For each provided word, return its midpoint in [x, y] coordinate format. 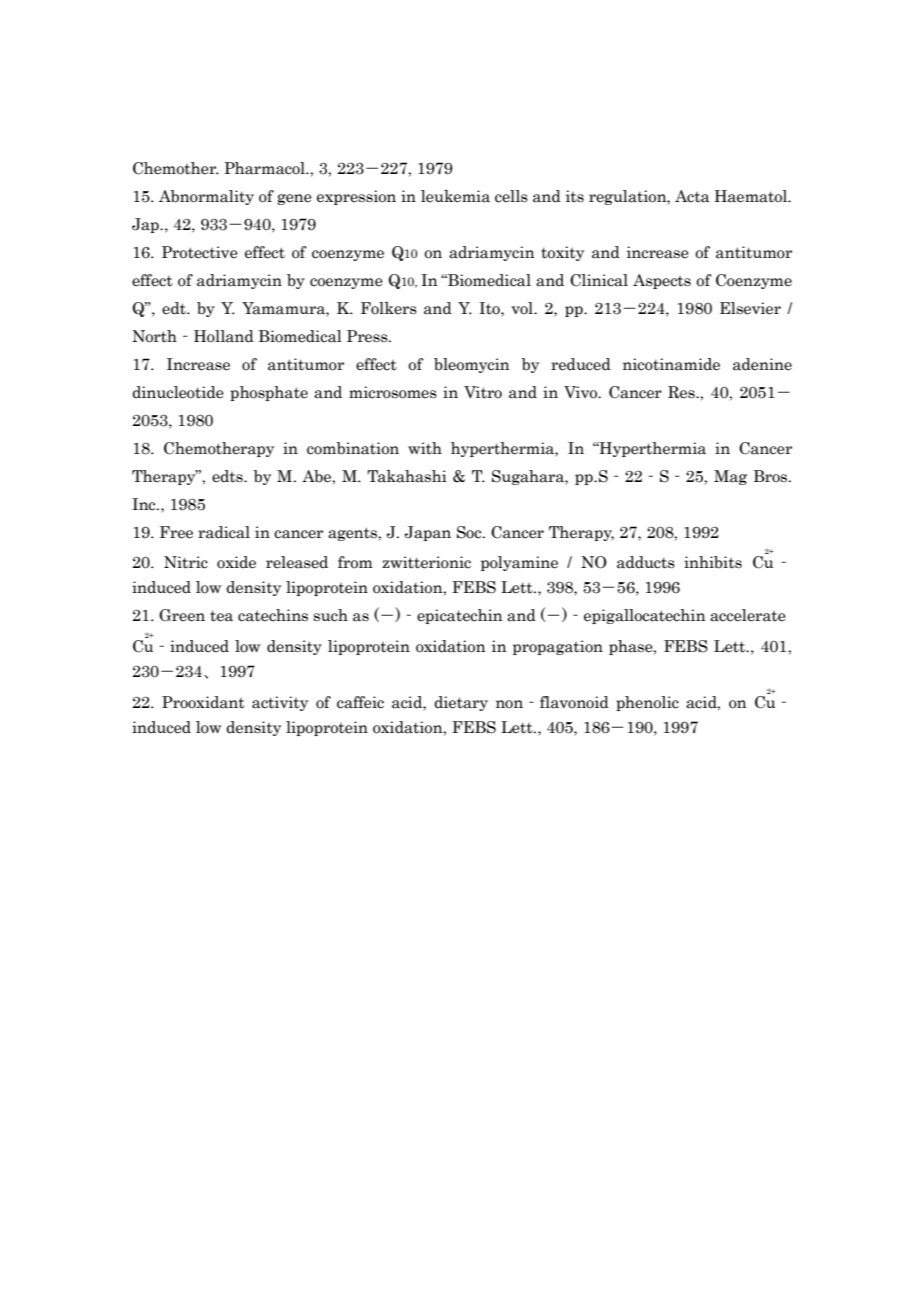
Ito [490, 309]
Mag [730, 477]
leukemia [455, 196]
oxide [236, 562]
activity [280, 703]
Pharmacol [265, 168]
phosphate [269, 393]
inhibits [713, 562]
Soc [470, 532]
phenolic [647, 703]
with [425, 448]
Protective [200, 252]
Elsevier [750, 308]
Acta [692, 196]
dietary [461, 703]
